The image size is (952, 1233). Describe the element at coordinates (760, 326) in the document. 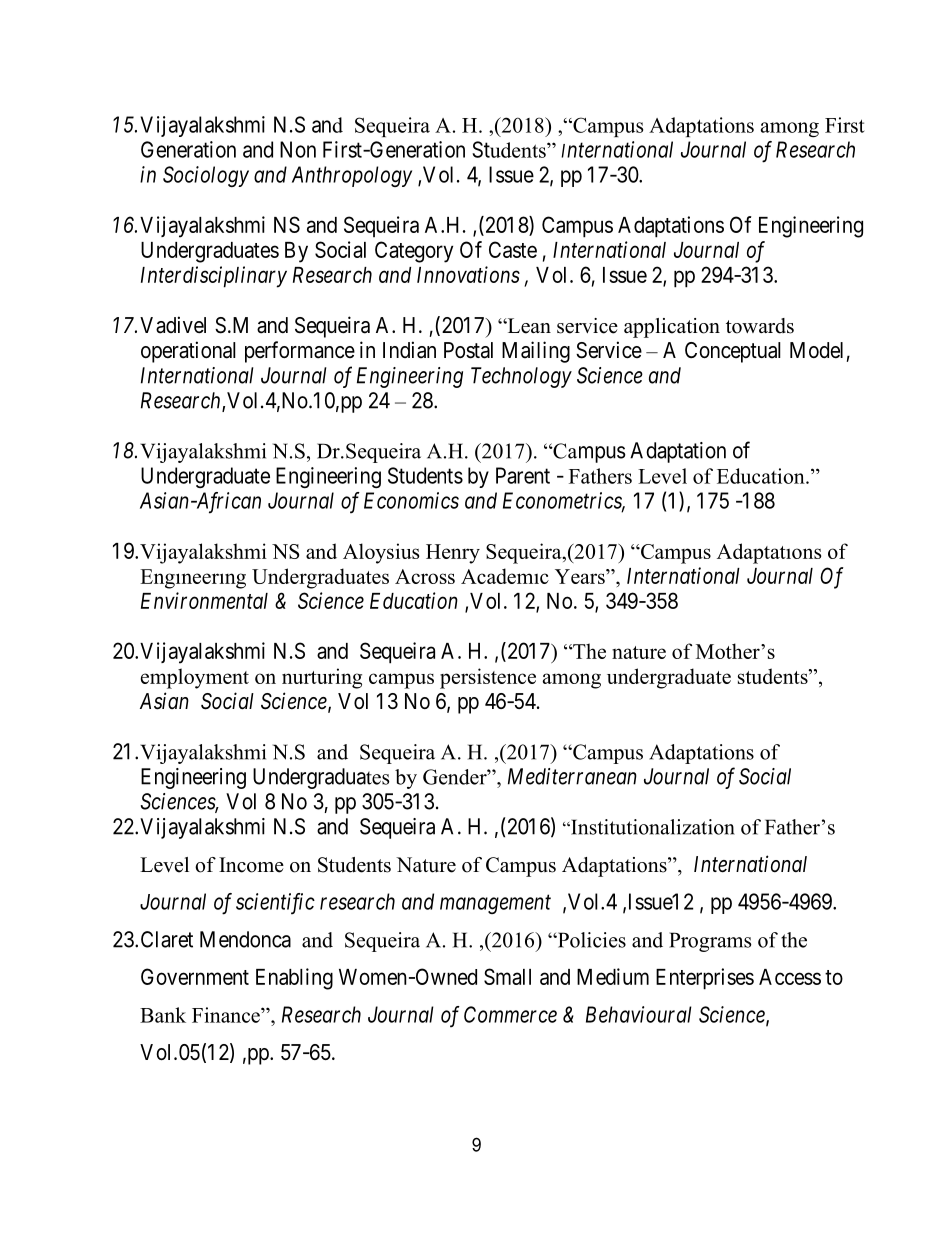

I see `towards` at that location.
